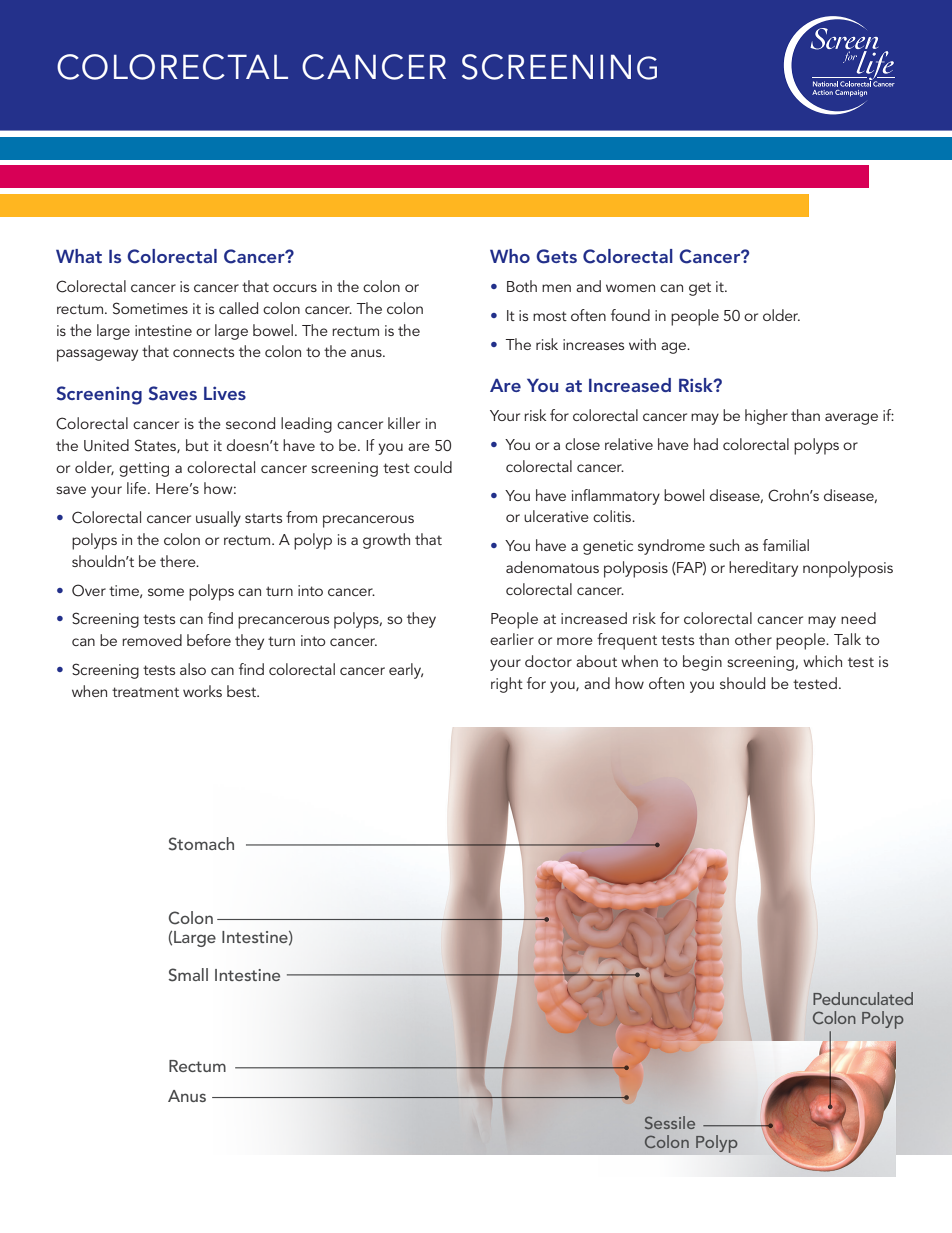  Describe the element at coordinates (630, 288) in the document. I see `women` at that location.
